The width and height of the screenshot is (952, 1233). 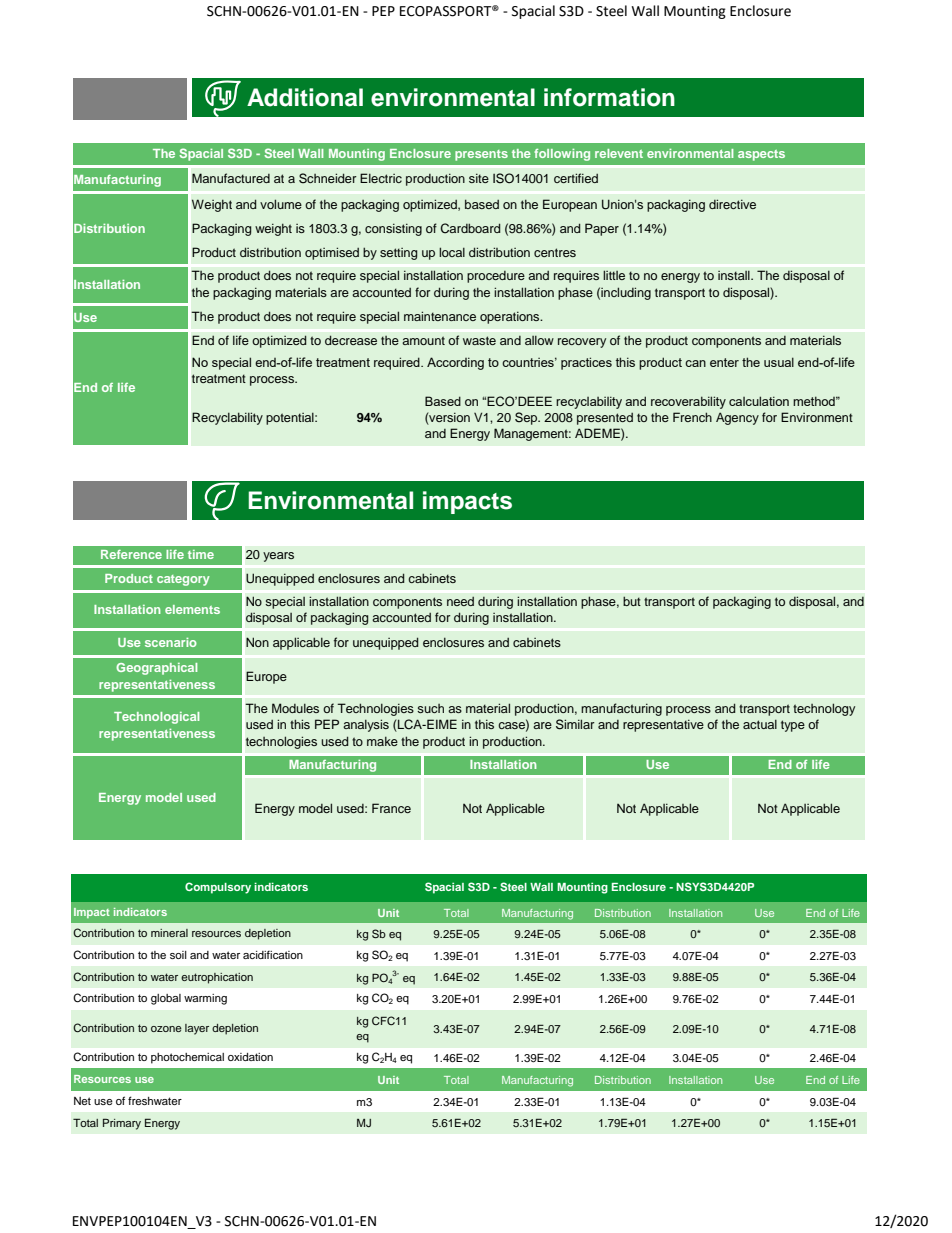 I want to click on oxidation, so click(x=250, y=1057).
